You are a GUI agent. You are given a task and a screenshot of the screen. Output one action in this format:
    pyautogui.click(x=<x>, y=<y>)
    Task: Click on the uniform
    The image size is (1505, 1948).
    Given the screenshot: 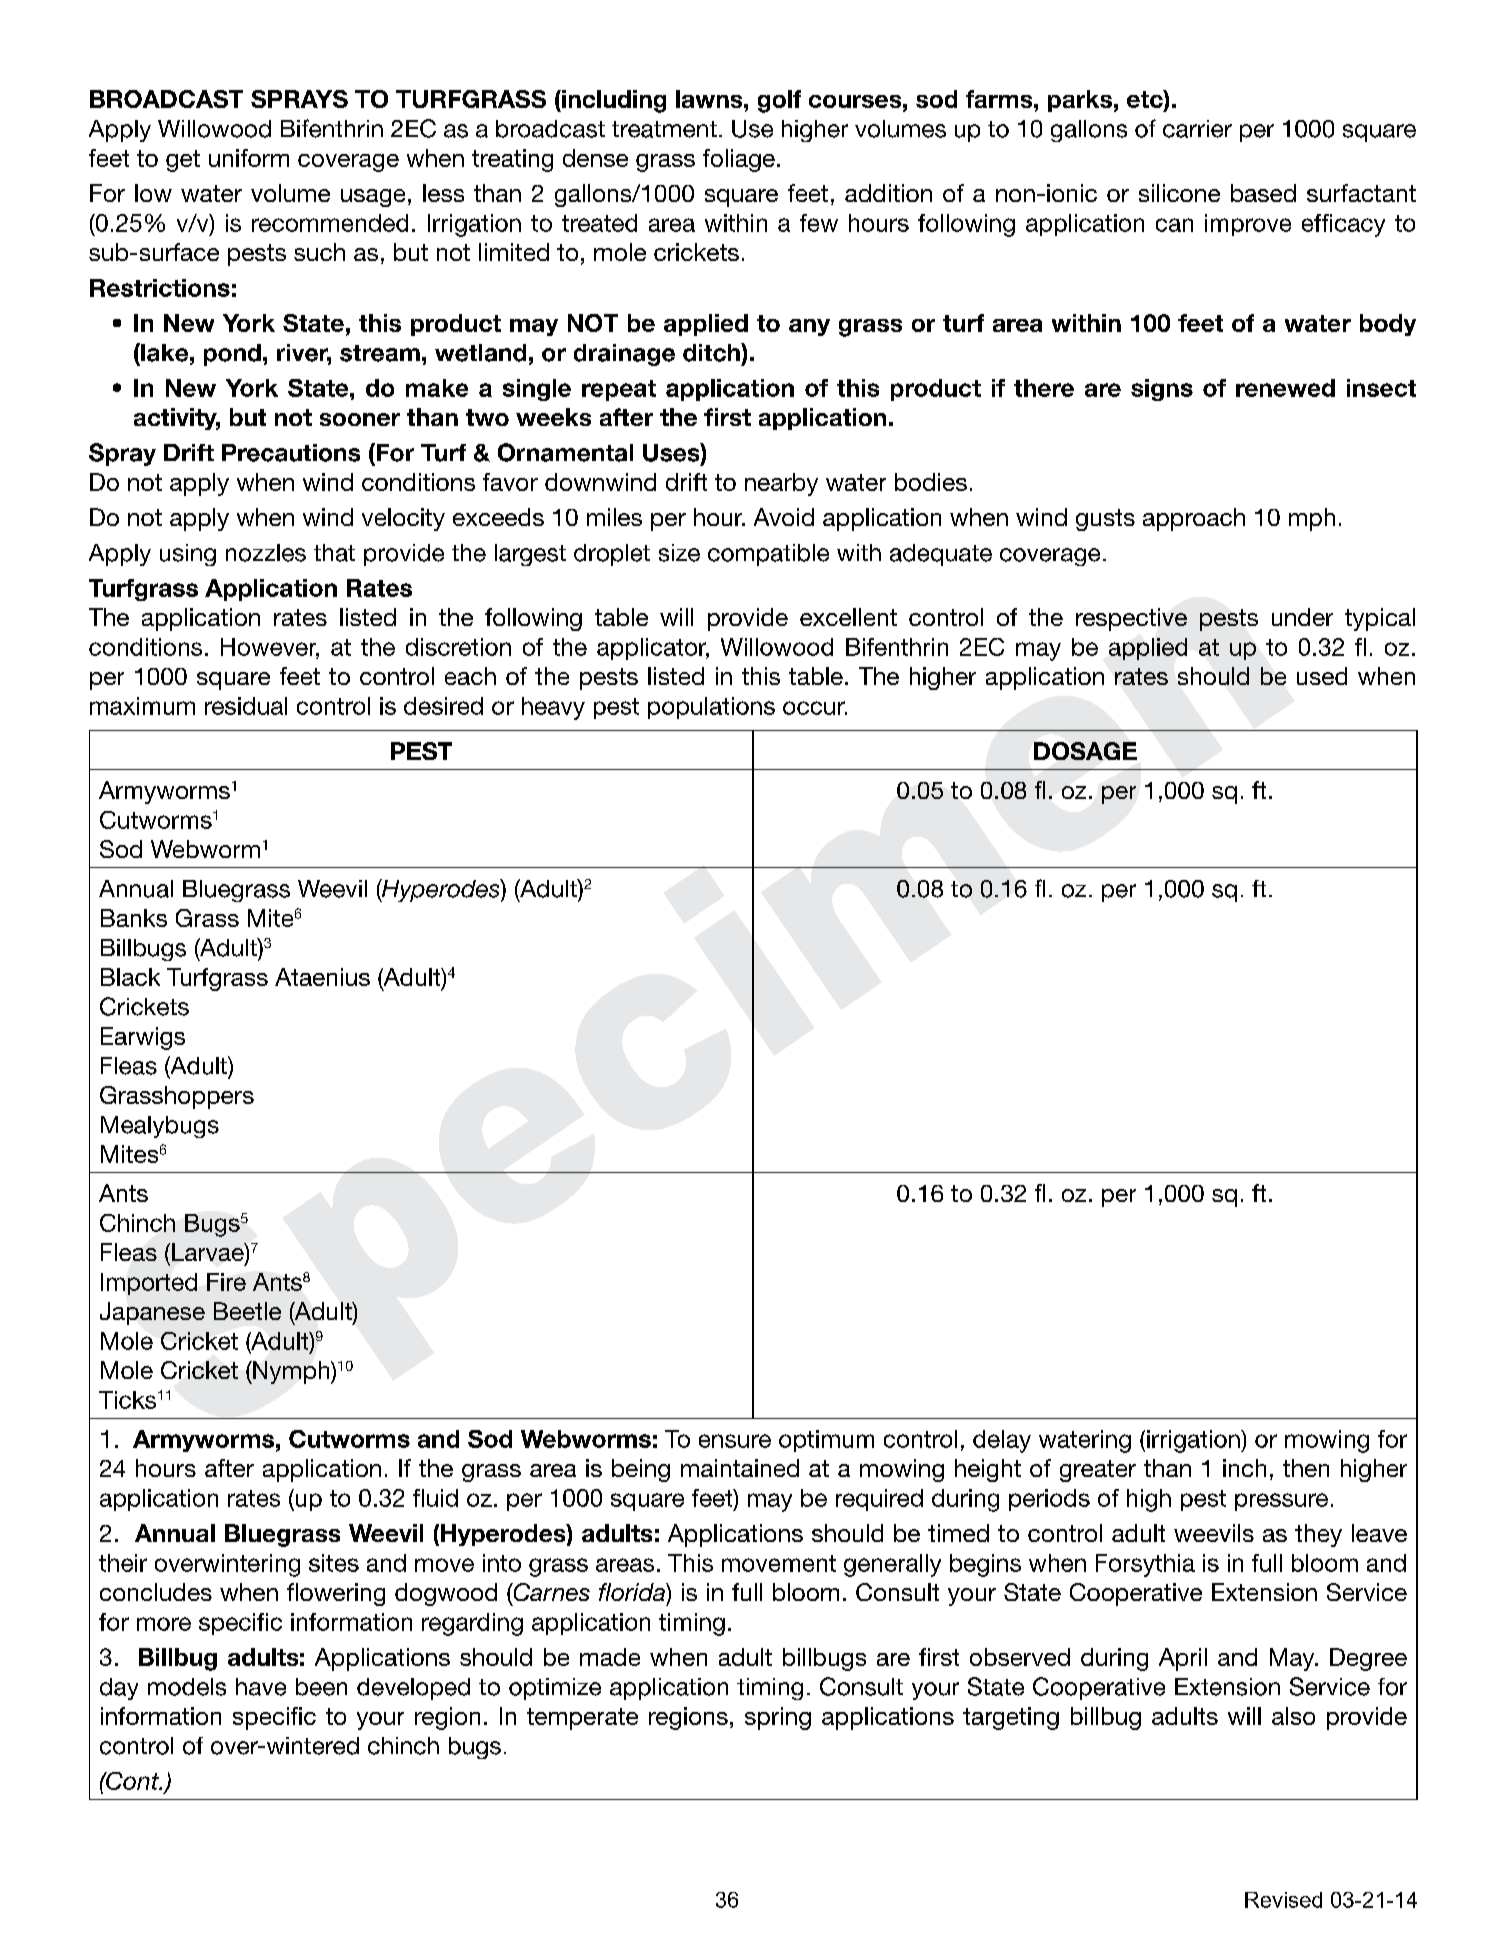 What is the action you would take?
    pyautogui.click(x=249, y=158)
